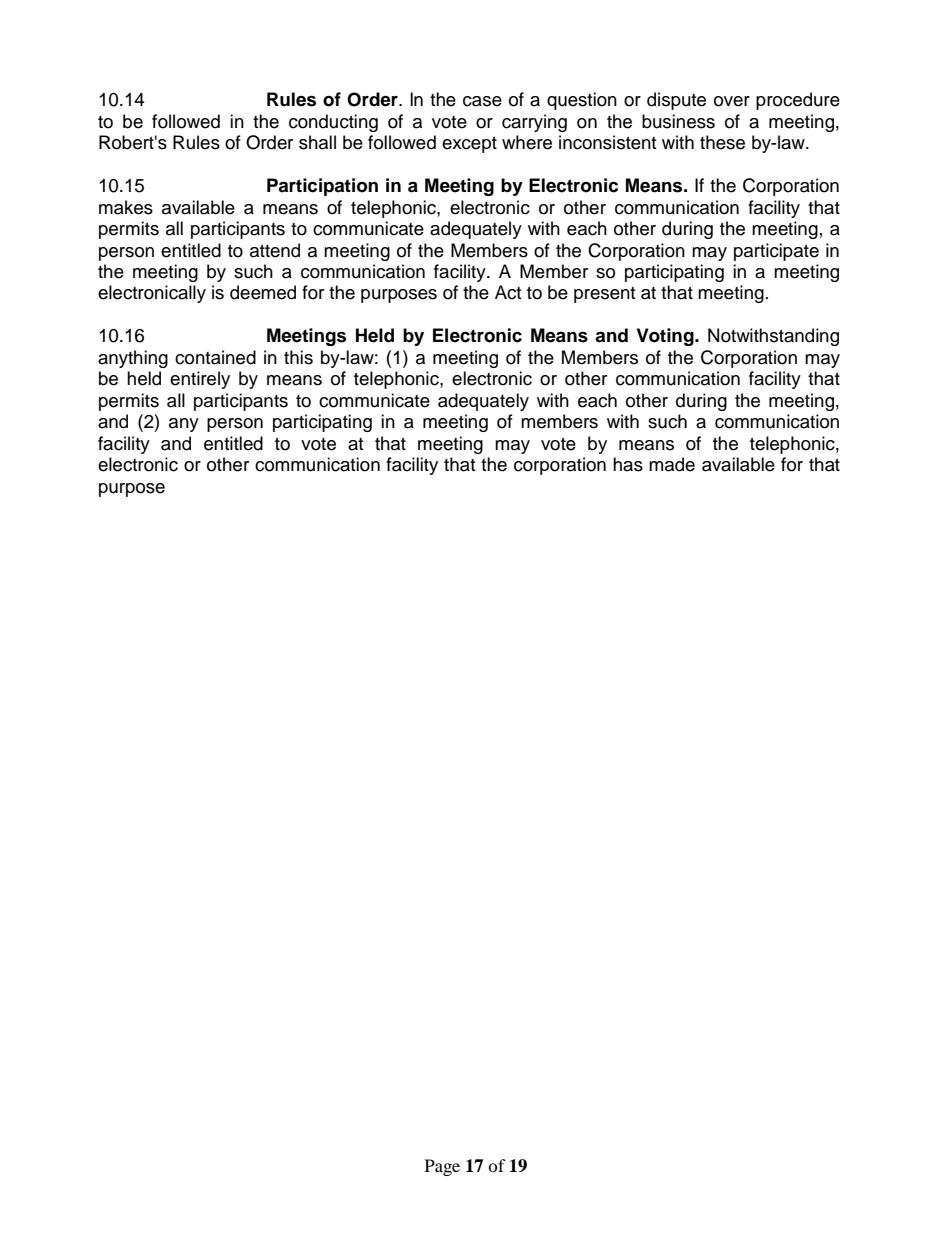 Image resolution: width=952 pixels, height=1233 pixels. What do you see at coordinates (317, 142) in the screenshot?
I see `shall` at bounding box center [317, 142].
